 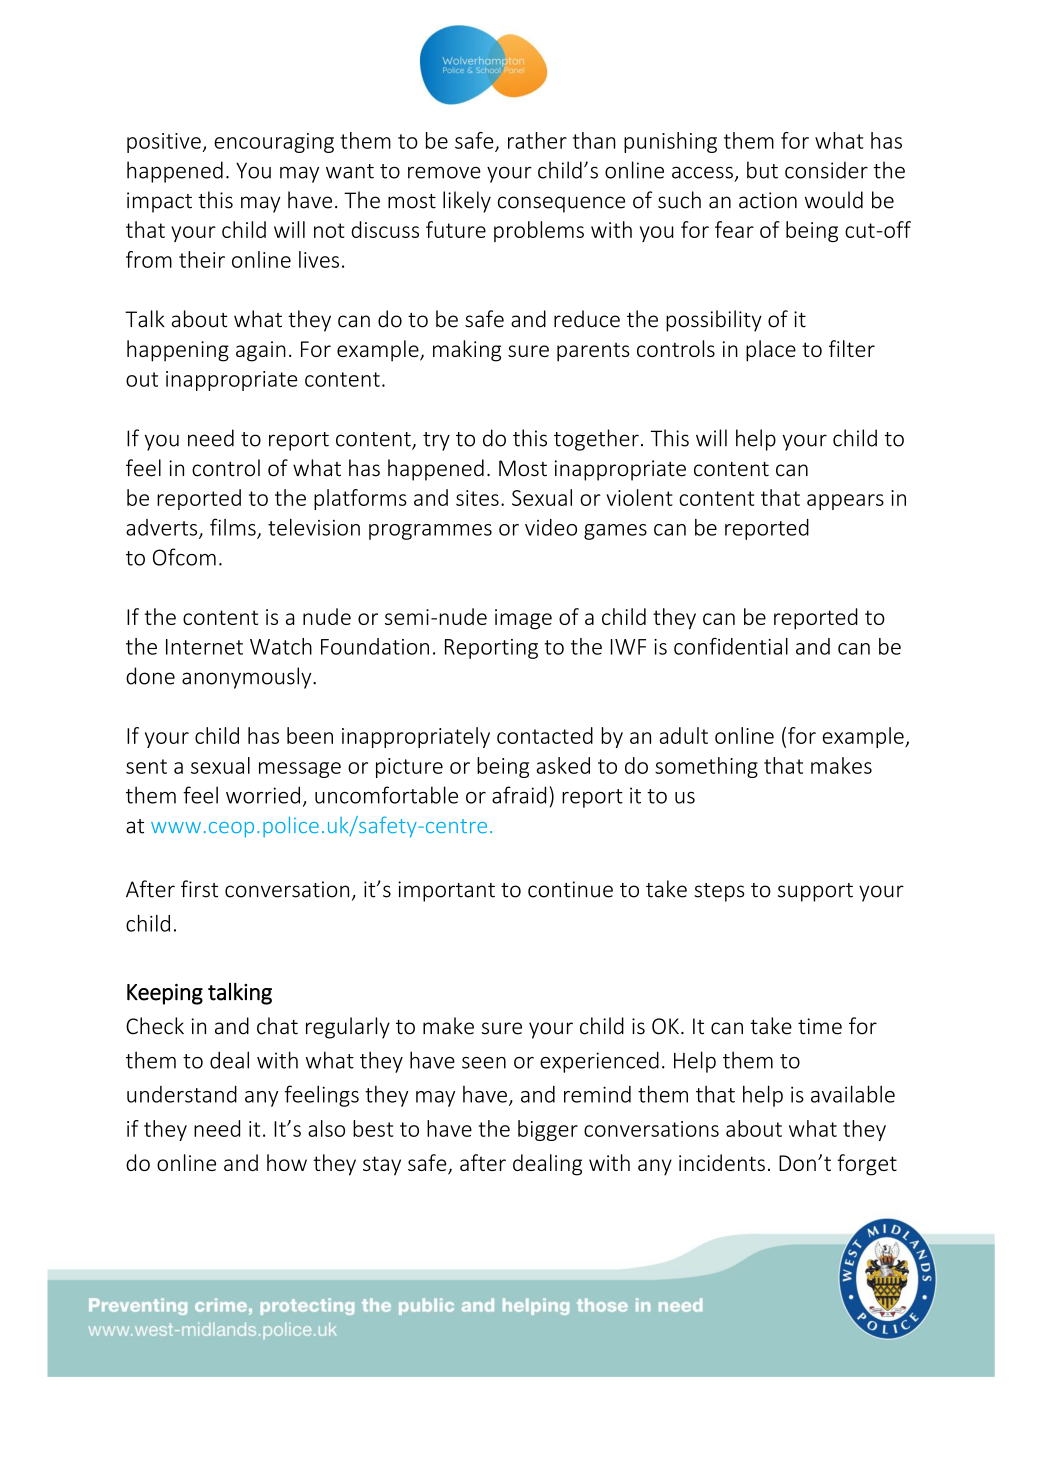 I want to click on confidential, so click(x=731, y=646).
